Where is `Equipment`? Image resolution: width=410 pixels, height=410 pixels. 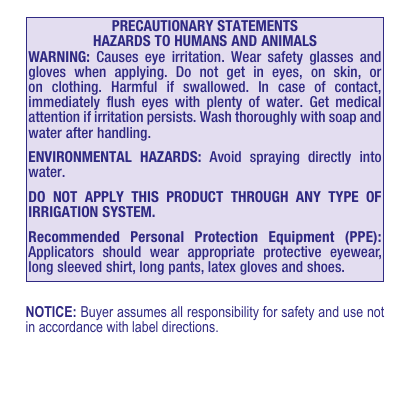 Equipment is located at coordinates (301, 239).
